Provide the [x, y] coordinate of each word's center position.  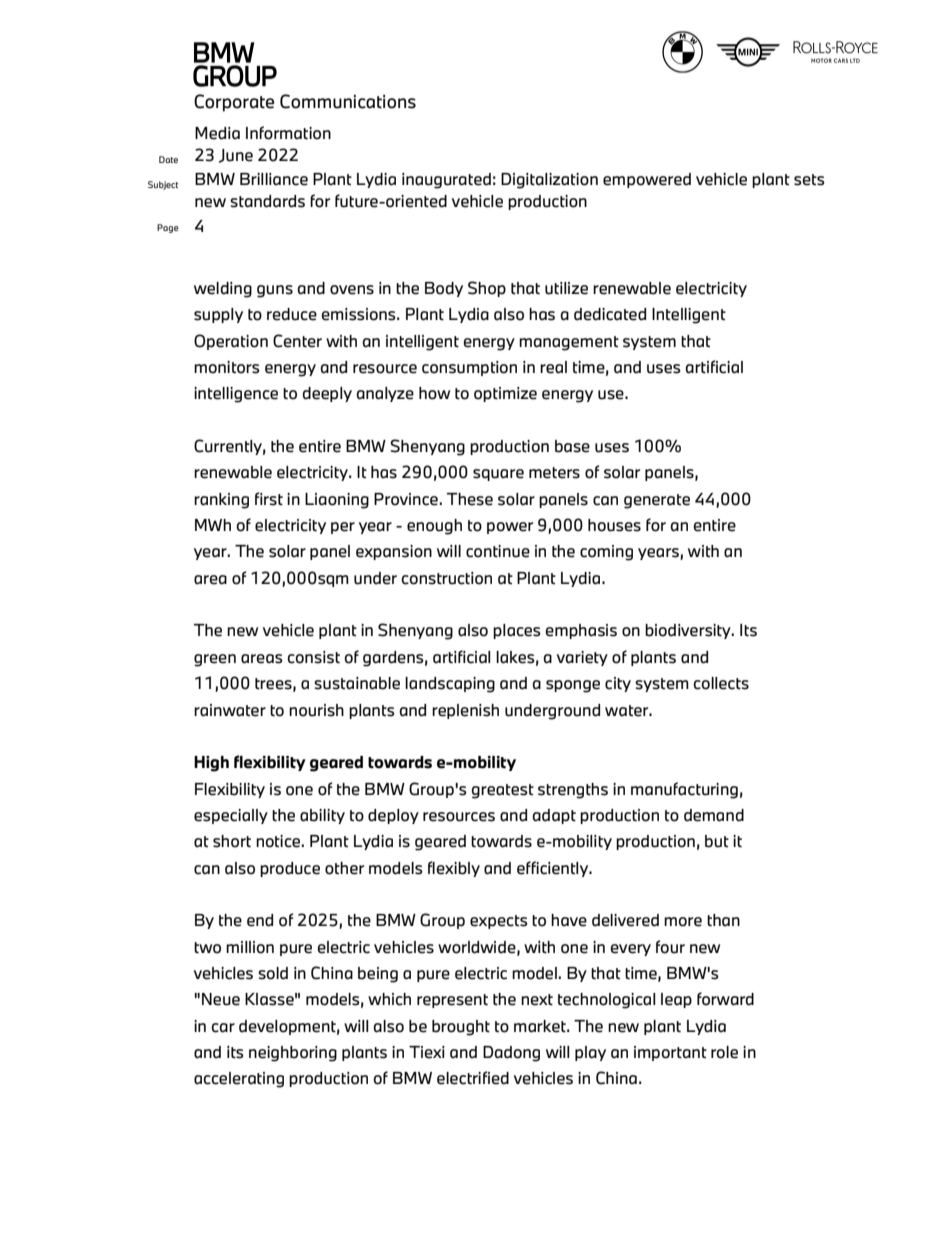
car [223, 1028]
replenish [465, 711]
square [498, 475]
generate [657, 501]
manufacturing [684, 790]
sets [809, 180]
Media [217, 133]
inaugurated [446, 181]
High [211, 764]
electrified [473, 1078]
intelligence [236, 395]
